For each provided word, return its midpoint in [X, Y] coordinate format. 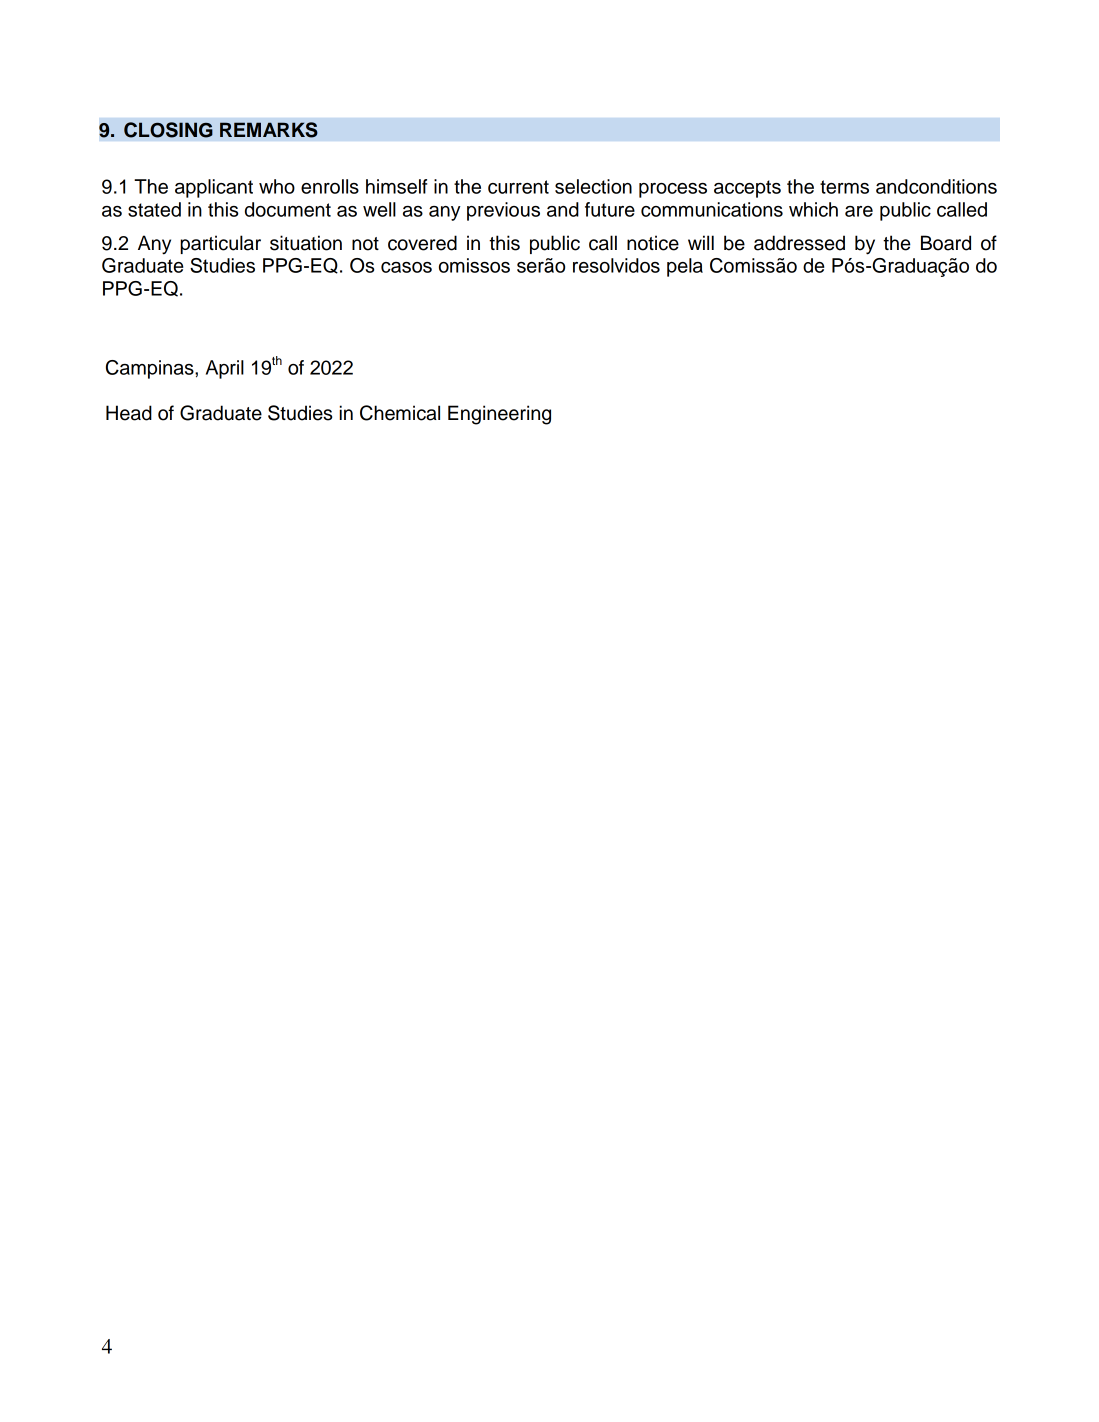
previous [503, 211]
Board [946, 243]
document [288, 209]
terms [844, 187]
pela [685, 267]
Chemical [400, 413]
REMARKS [269, 130]
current [518, 187]
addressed [799, 243]
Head [129, 413]
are [859, 211]
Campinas [151, 369]
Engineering [499, 415]
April [225, 369]
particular [220, 244]
